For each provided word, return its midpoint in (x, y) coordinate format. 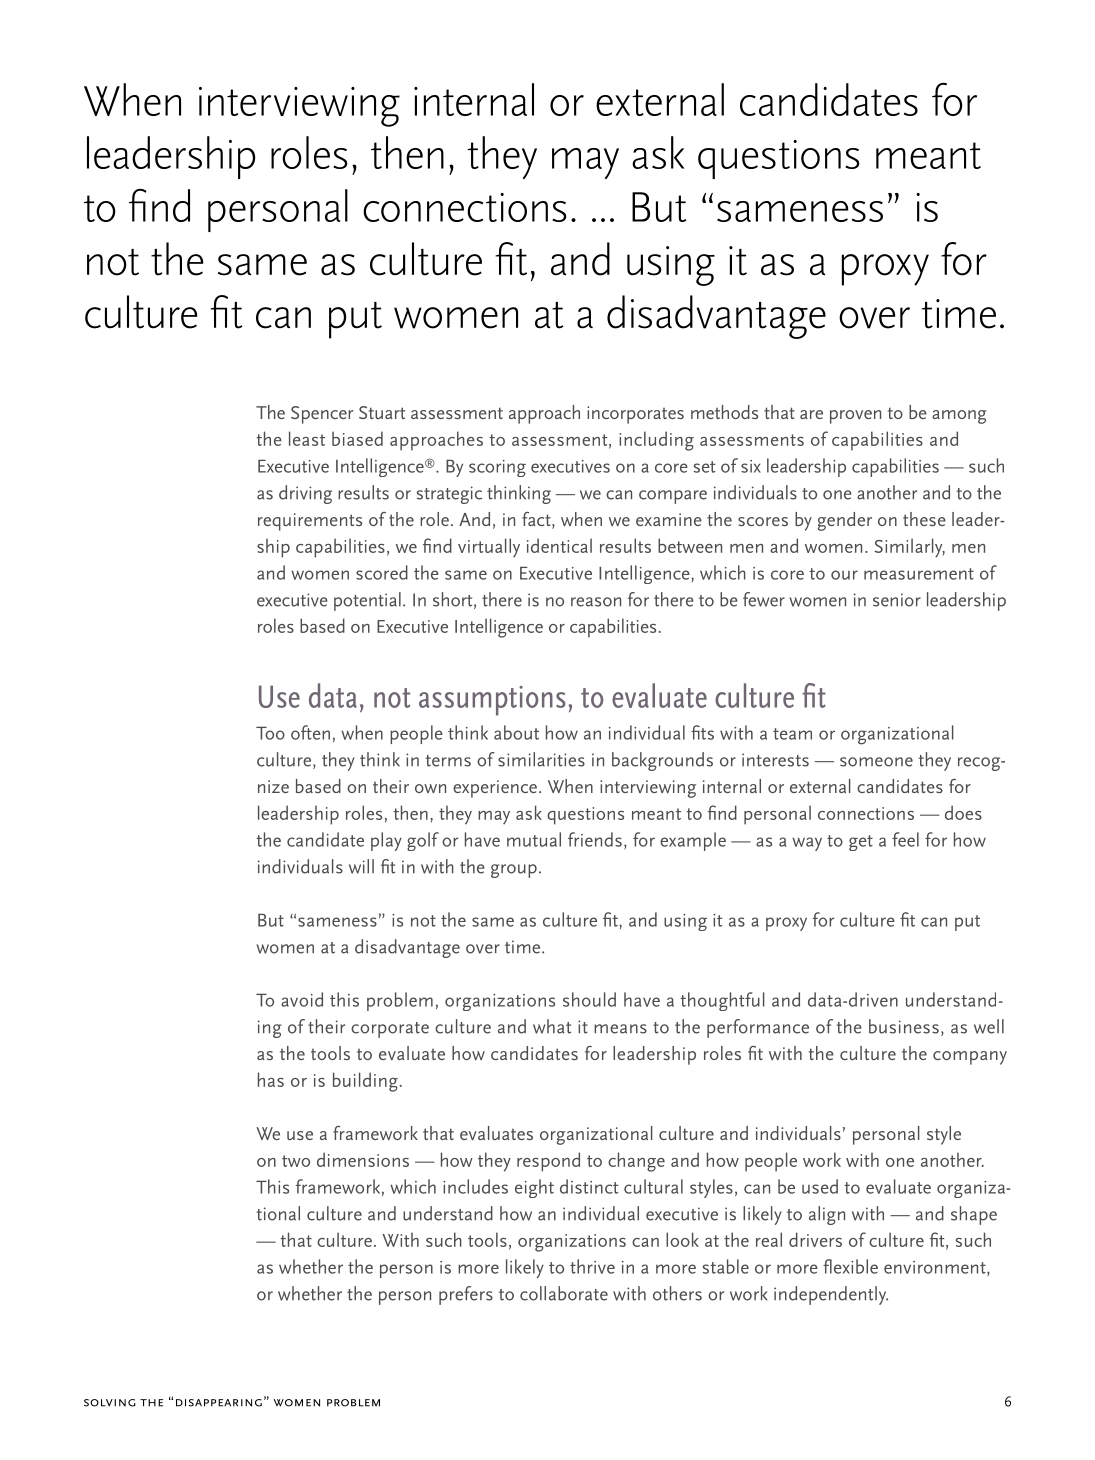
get (861, 843)
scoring (497, 468)
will (361, 866)
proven (855, 417)
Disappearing (219, 1403)
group (514, 871)
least (307, 438)
